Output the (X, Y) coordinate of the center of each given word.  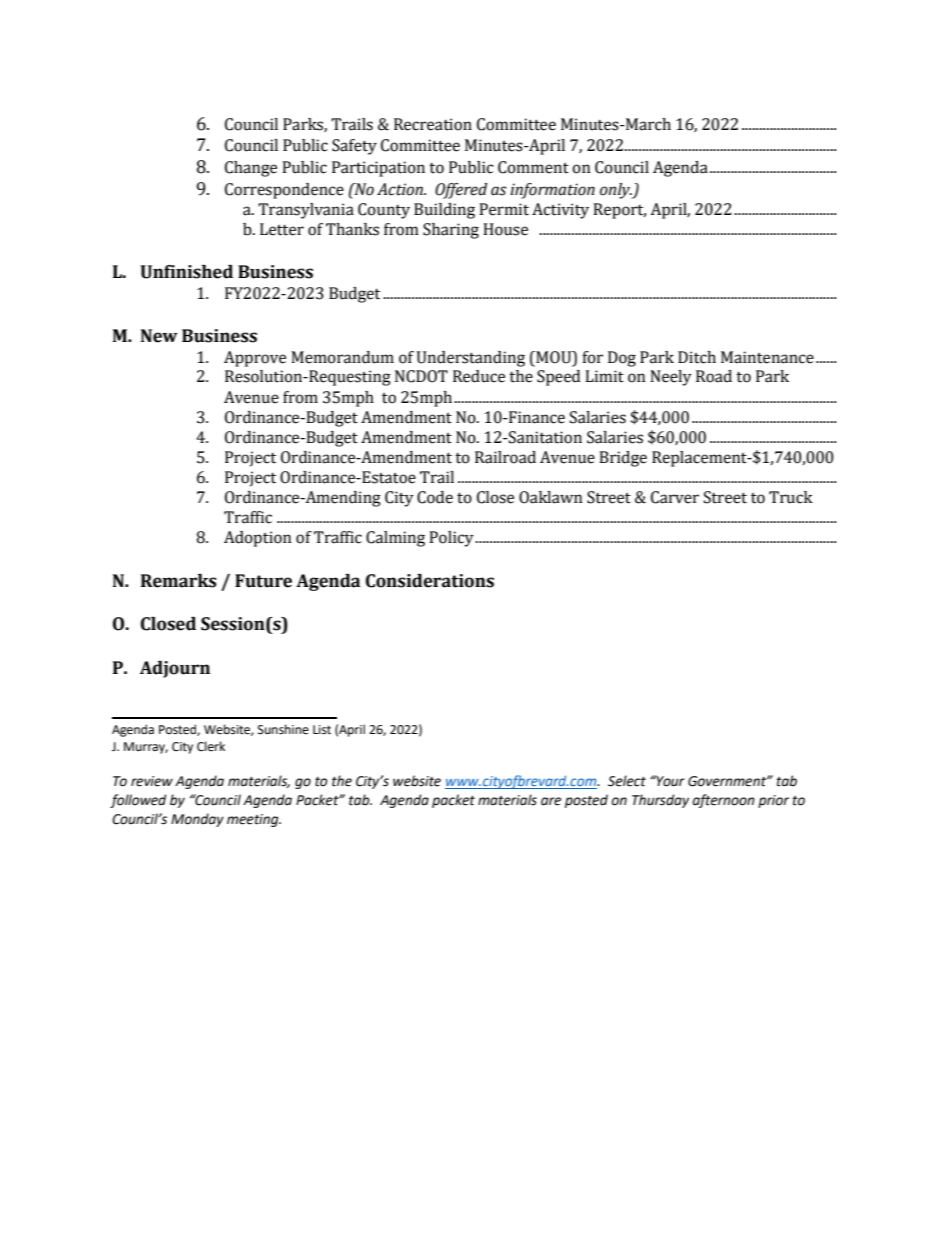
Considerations (430, 581)
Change (251, 169)
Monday (197, 820)
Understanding (471, 359)
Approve (255, 359)
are (551, 801)
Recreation (433, 124)
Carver (675, 497)
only (616, 191)
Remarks (179, 581)
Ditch (697, 357)
